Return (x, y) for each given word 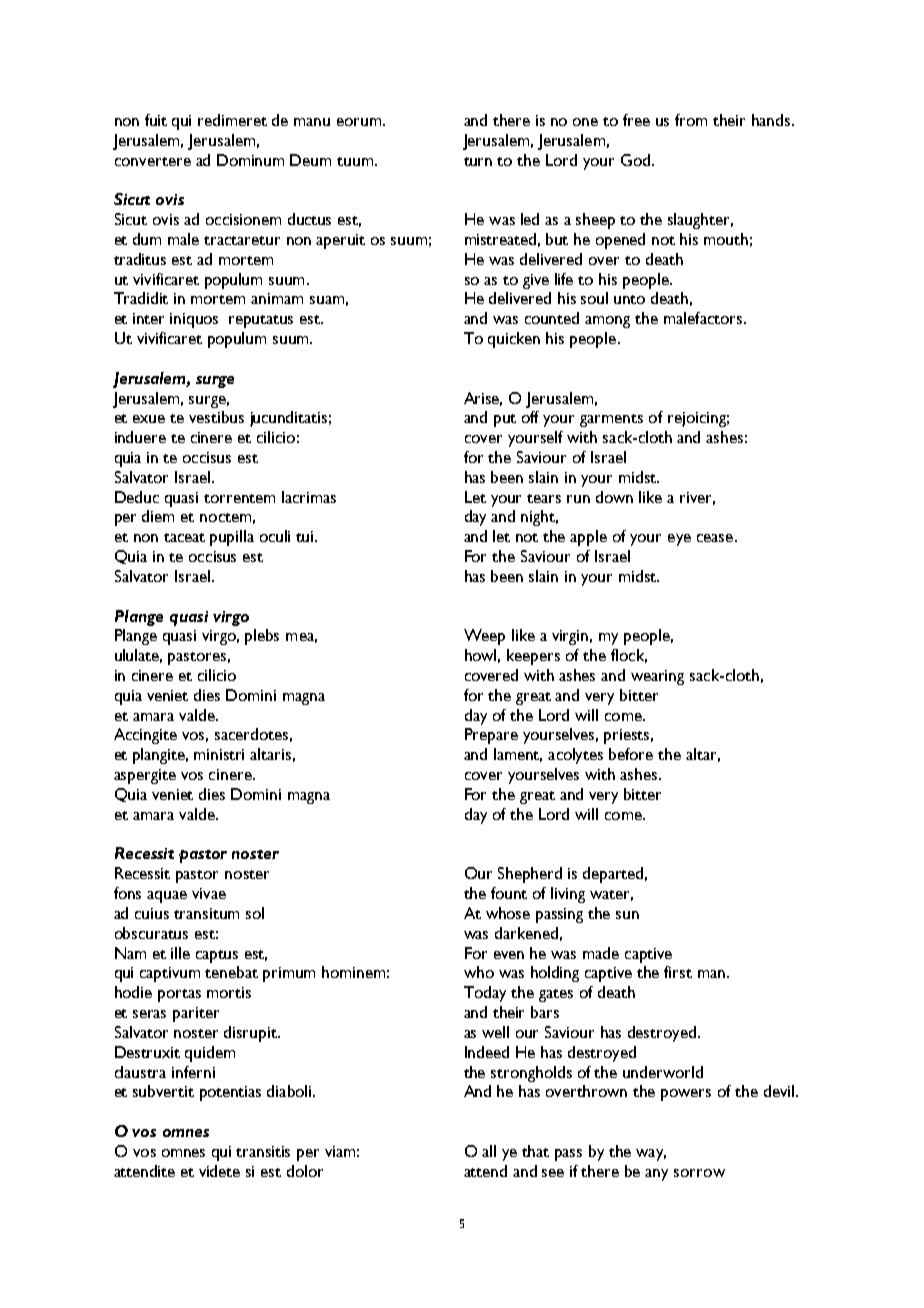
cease (715, 538)
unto (629, 299)
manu (312, 122)
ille (180, 953)
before (631, 754)
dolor (305, 1171)
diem (158, 516)
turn (478, 161)
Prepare (491, 736)
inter (148, 318)
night (539, 518)
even (509, 955)
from (691, 120)
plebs (262, 637)
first (678, 972)
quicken (514, 340)
